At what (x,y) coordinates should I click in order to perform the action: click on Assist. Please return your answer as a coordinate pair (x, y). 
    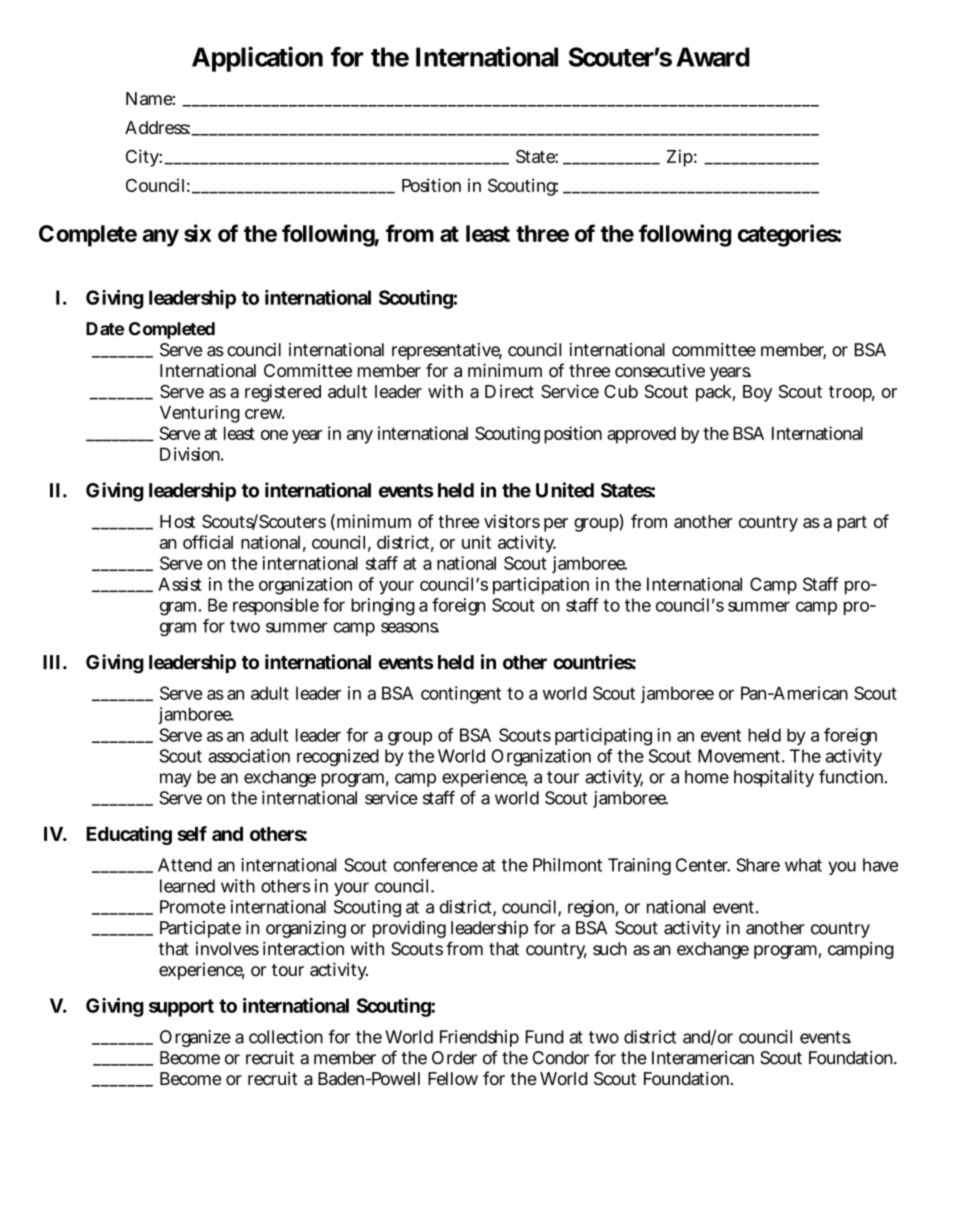
    Looking at the image, I should click on (180, 584).
